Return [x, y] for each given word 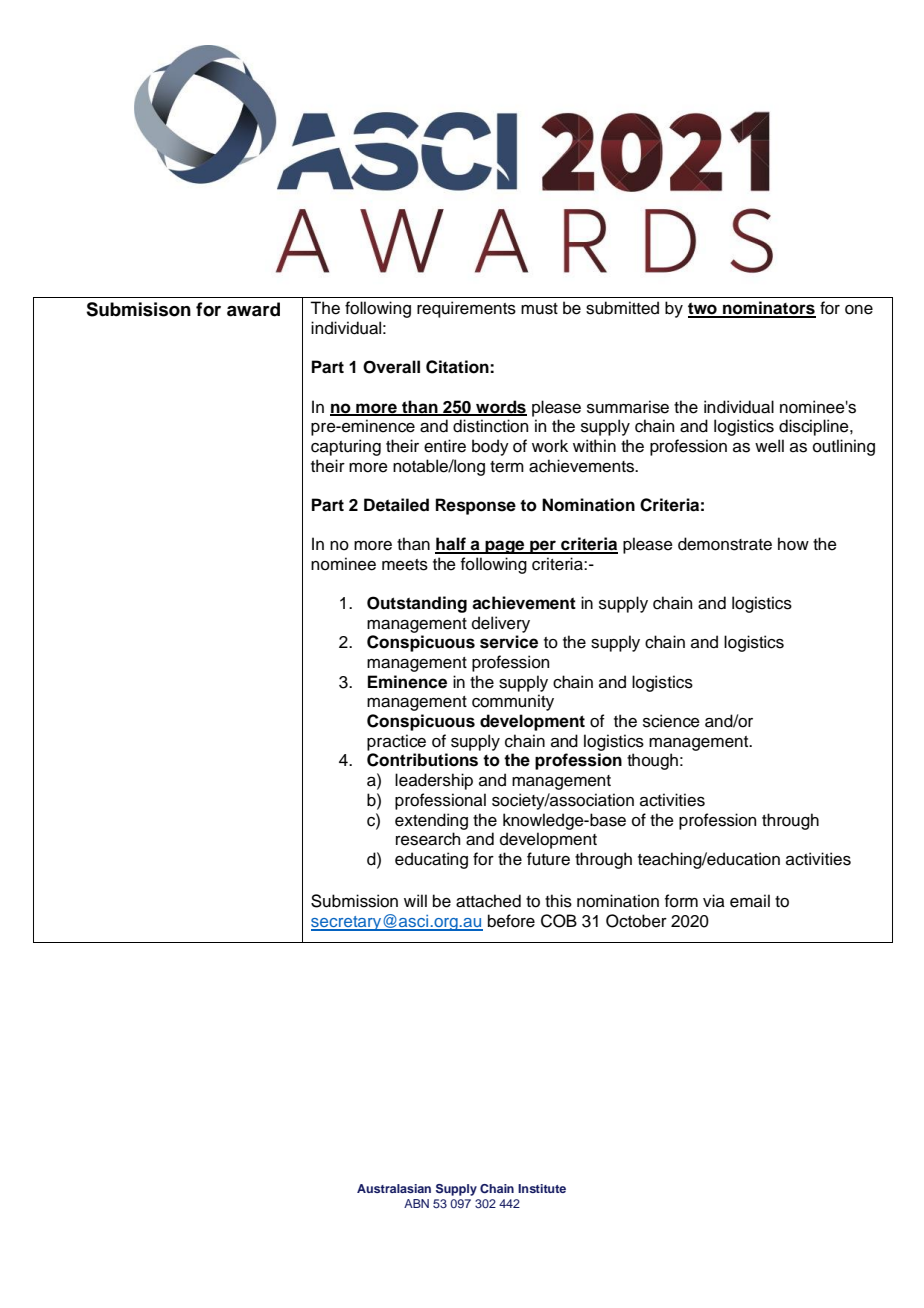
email [750, 901]
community [513, 702]
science [671, 721]
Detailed [396, 505]
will [415, 900]
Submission [354, 901]
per [543, 547]
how [793, 544]
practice [396, 742]
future [548, 859]
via [714, 901]
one [859, 310]
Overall [391, 367]
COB [559, 921]
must [539, 309]
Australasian [394, 1188]
